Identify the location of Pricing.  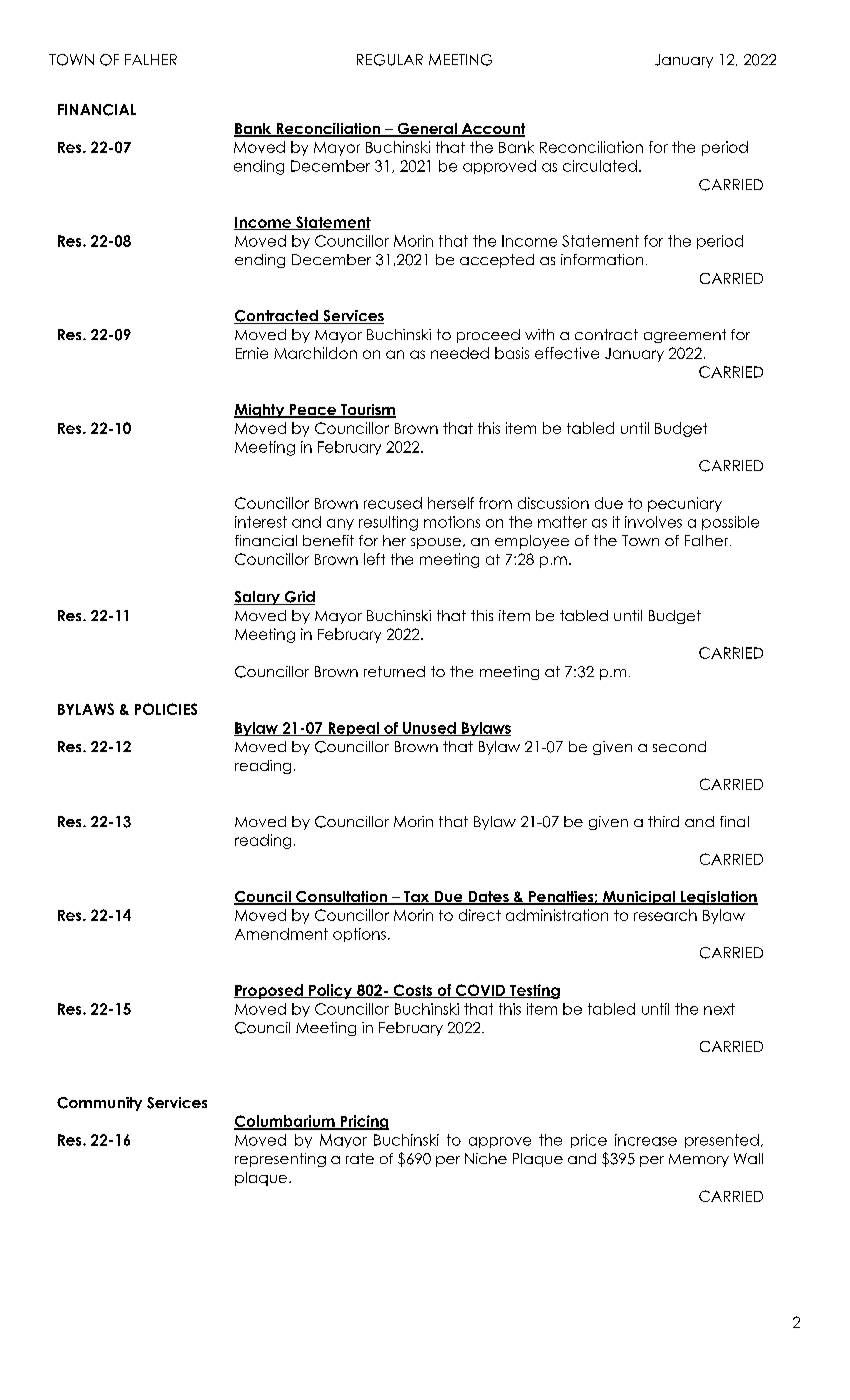
(363, 1122).
